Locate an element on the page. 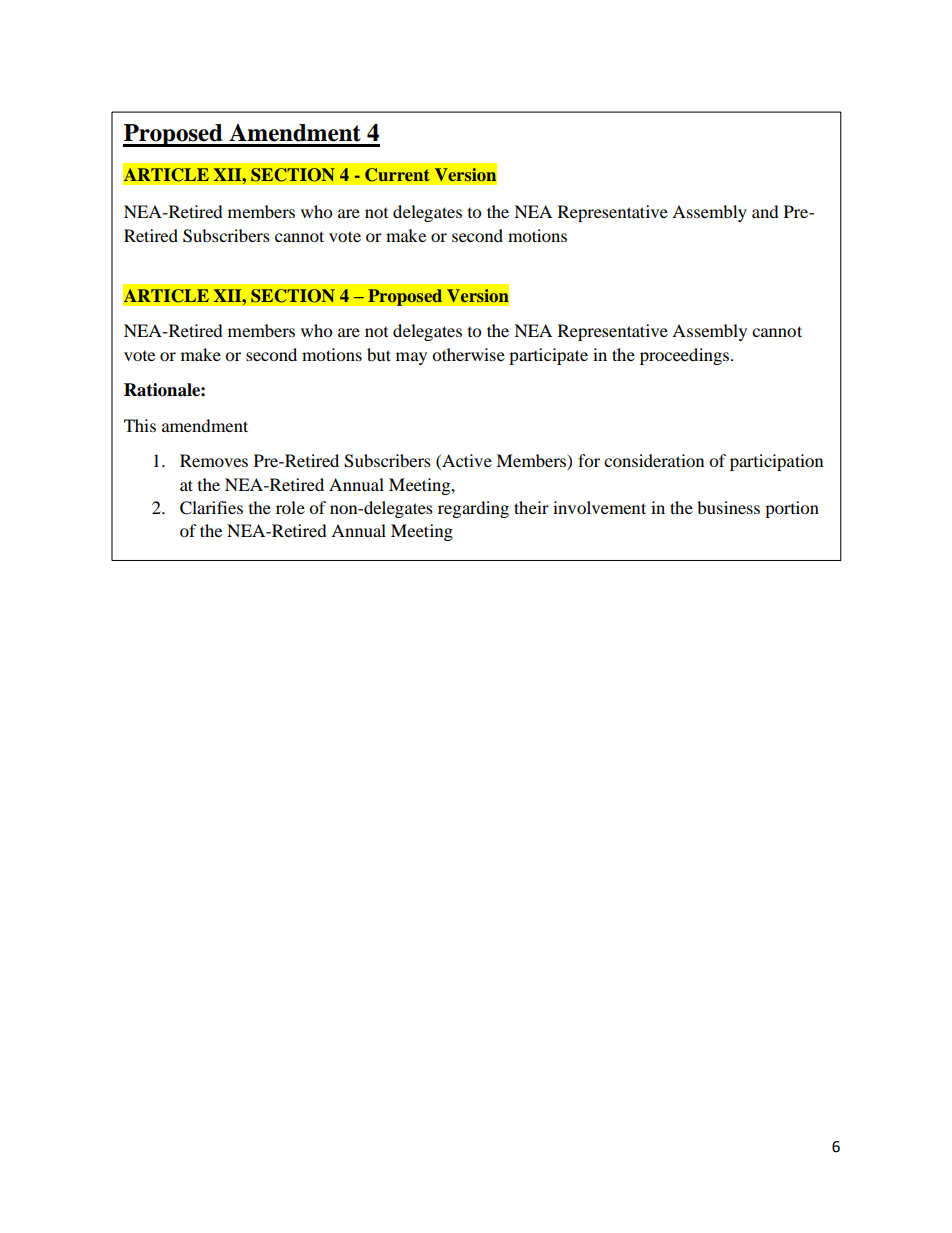 The width and height of the document is (952, 1233). their is located at coordinates (531, 507).
